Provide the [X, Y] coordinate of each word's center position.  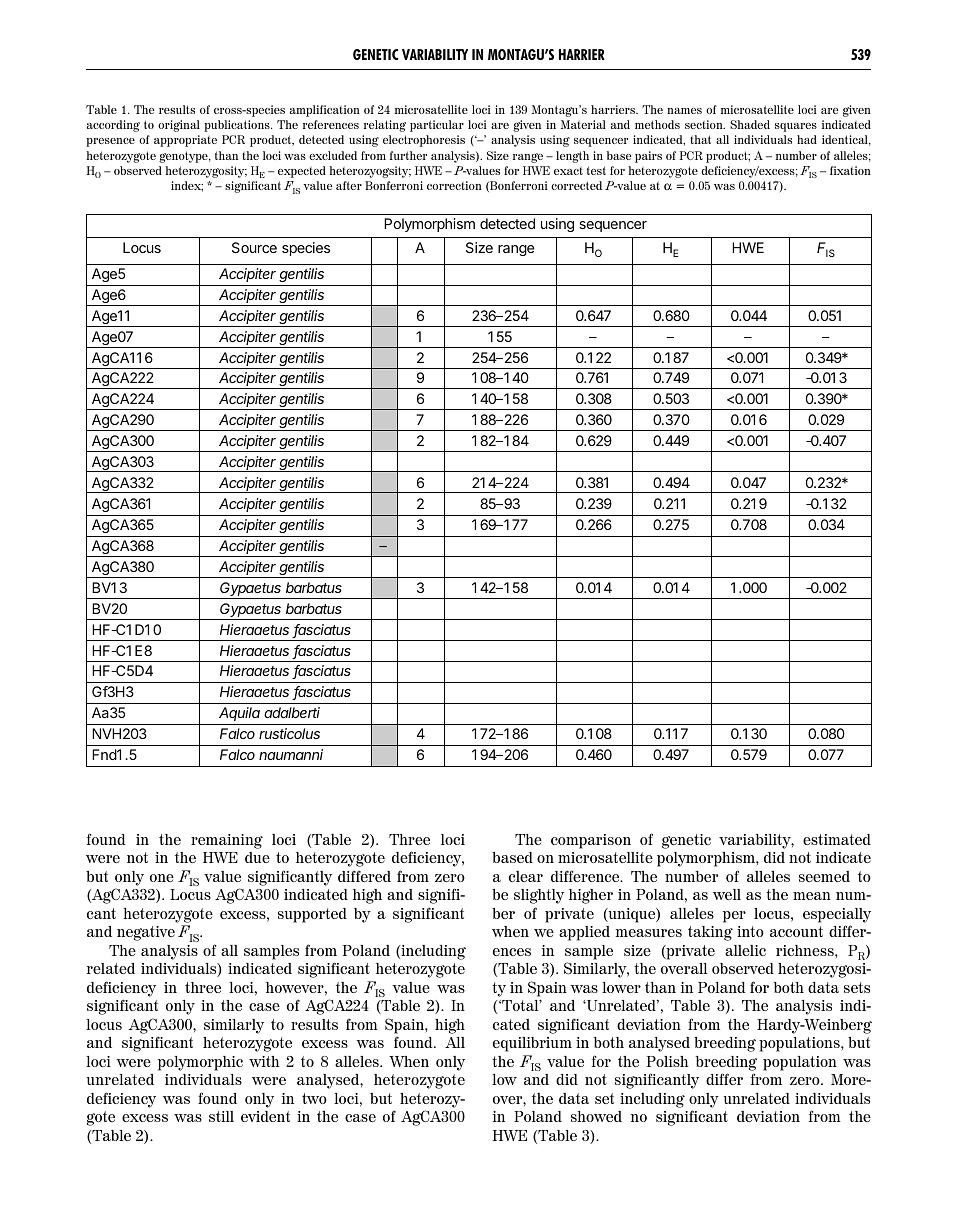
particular [437, 126]
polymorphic [200, 1063]
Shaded [750, 124]
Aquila [239, 714]
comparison [591, 841]
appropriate [185, 141]
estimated [837, 839]
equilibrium [532, 1044]
